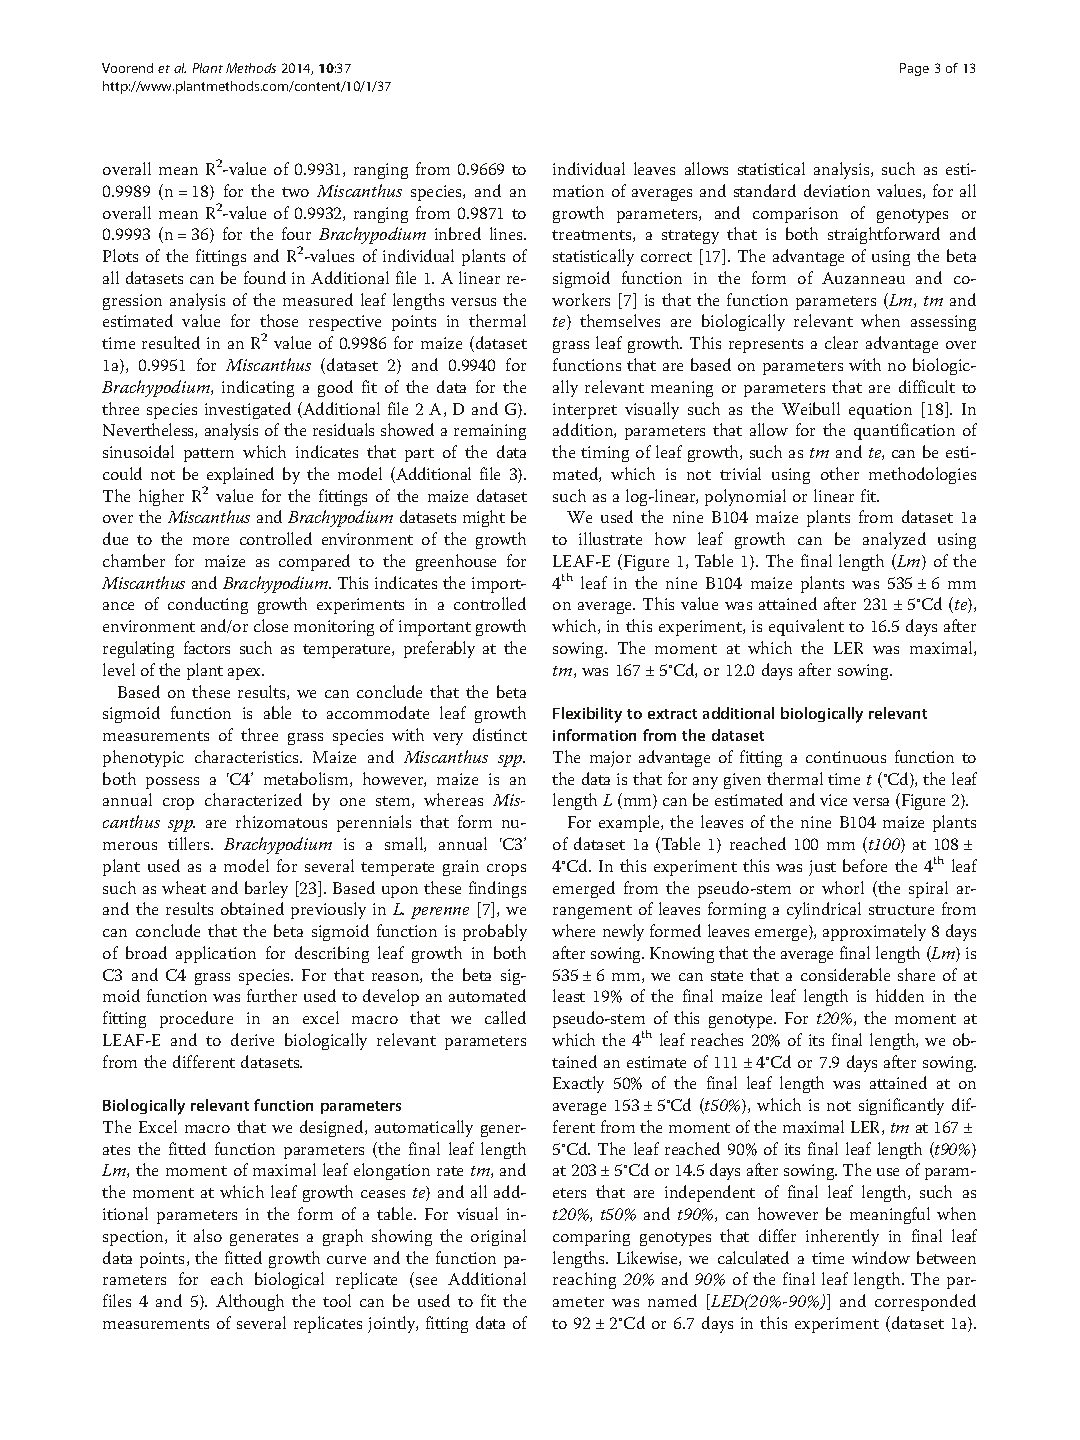 The width and height of the screenshot is (1080, 1440). Describe the element at coordinates (806, 627) in the screenshot. I see `equivalent` at that location.
